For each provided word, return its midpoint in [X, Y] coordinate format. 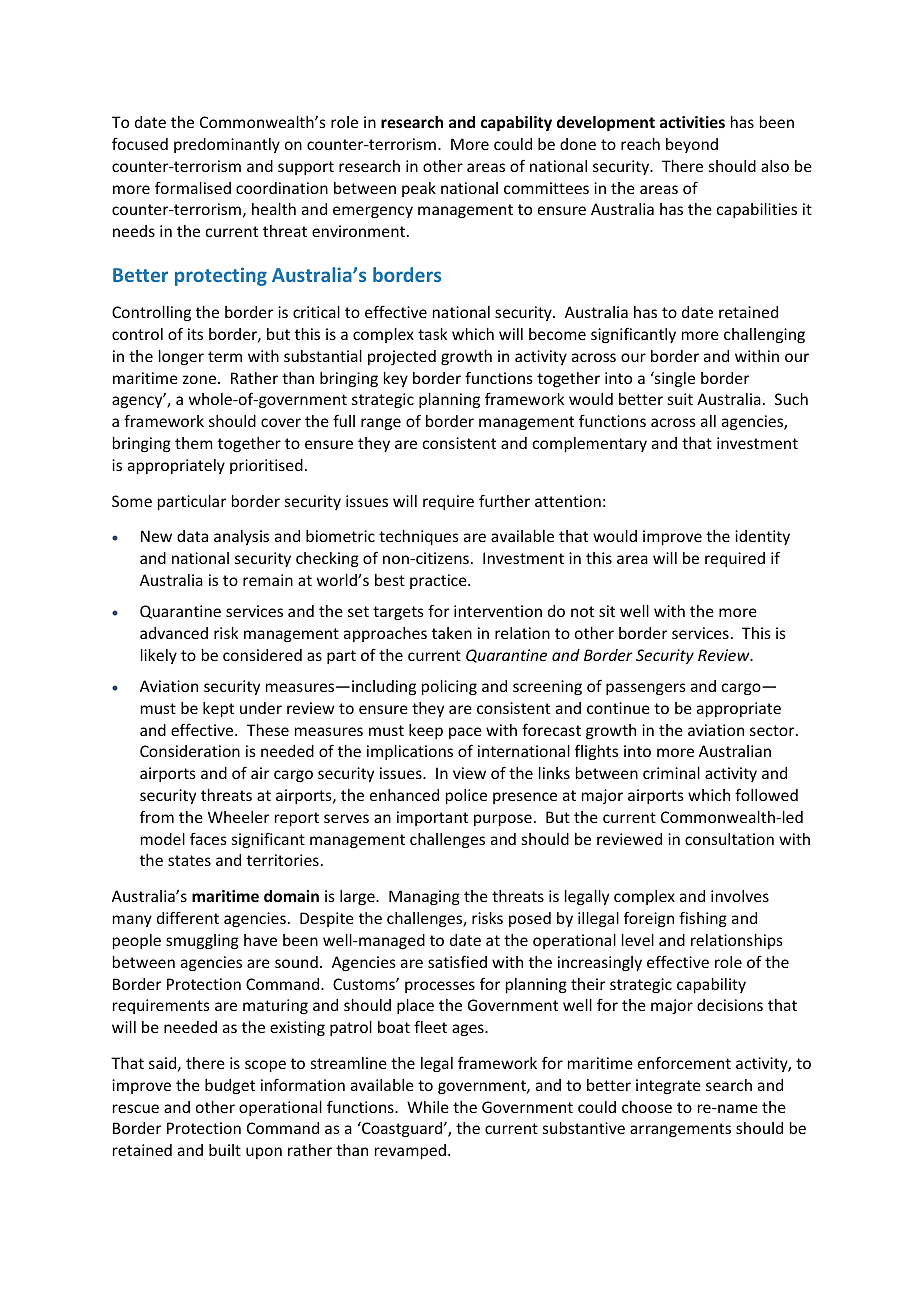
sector [773, 730]
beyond [692, 145]
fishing [703, 919]
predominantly [227, 145]
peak [419, 189]
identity [762, 537]
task [432, 334]
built [225, 1150]
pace [465, 733]
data [192, 536]
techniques [419, 537]
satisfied [457, 961]
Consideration [190, 751]
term [225, 356]
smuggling [202, 941]
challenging [764, 335]
